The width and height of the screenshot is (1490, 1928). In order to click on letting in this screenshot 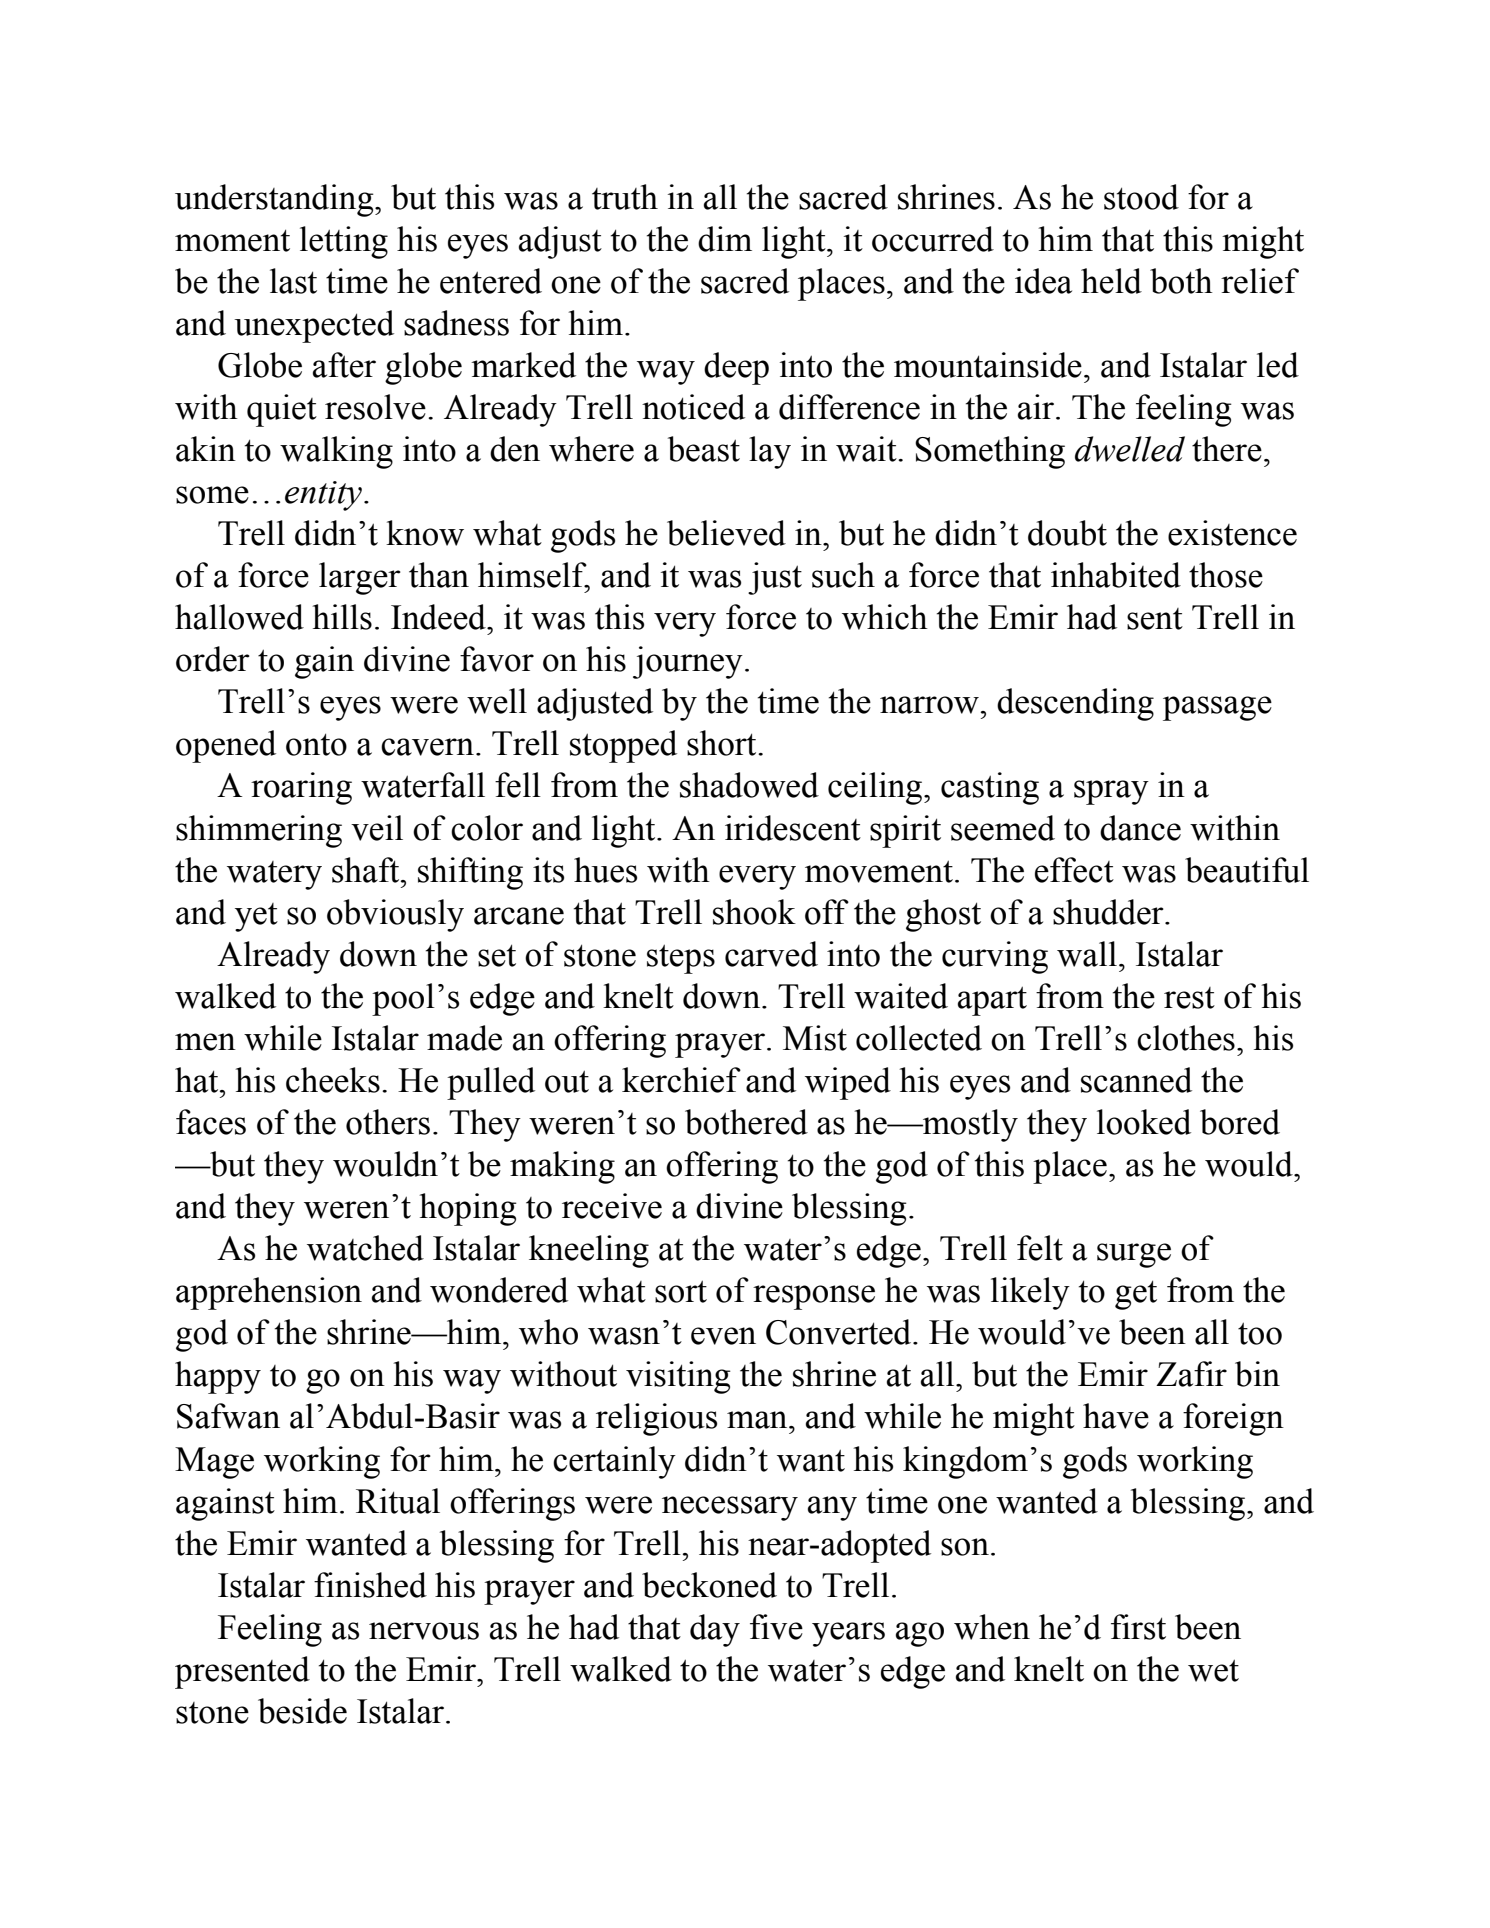, I will do `click(344, 242)`.
